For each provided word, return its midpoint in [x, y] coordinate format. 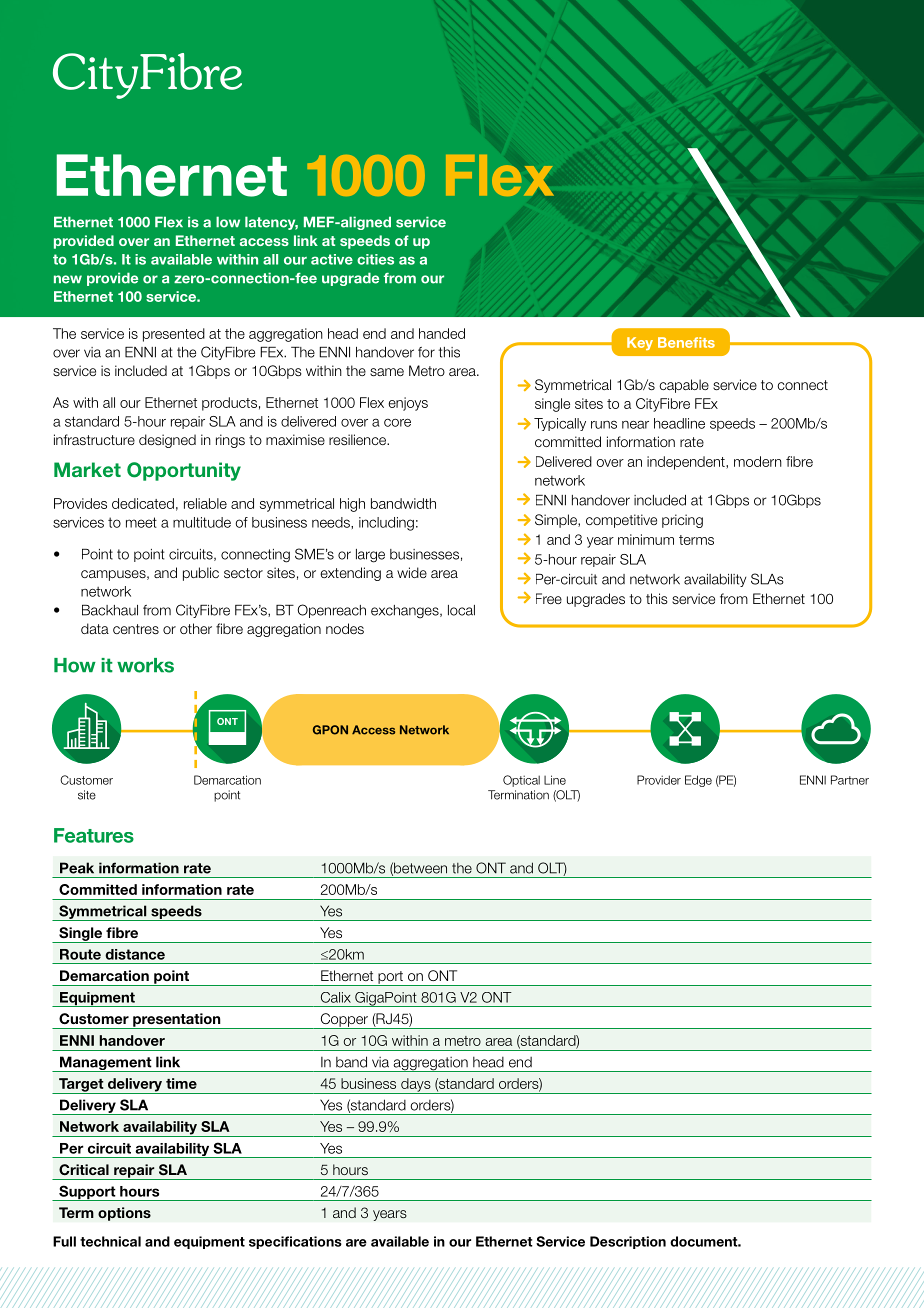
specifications [295, 1242]
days [416, 1086]
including [386, 524]
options [124, 1214]
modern [758, 461]
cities [375, 259]
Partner [850, 780]
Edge [698, 781]
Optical [521, 781]
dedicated [143, 503]
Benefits [686, 342]
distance [135, 954]
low [228, 222]
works [145, 665]
